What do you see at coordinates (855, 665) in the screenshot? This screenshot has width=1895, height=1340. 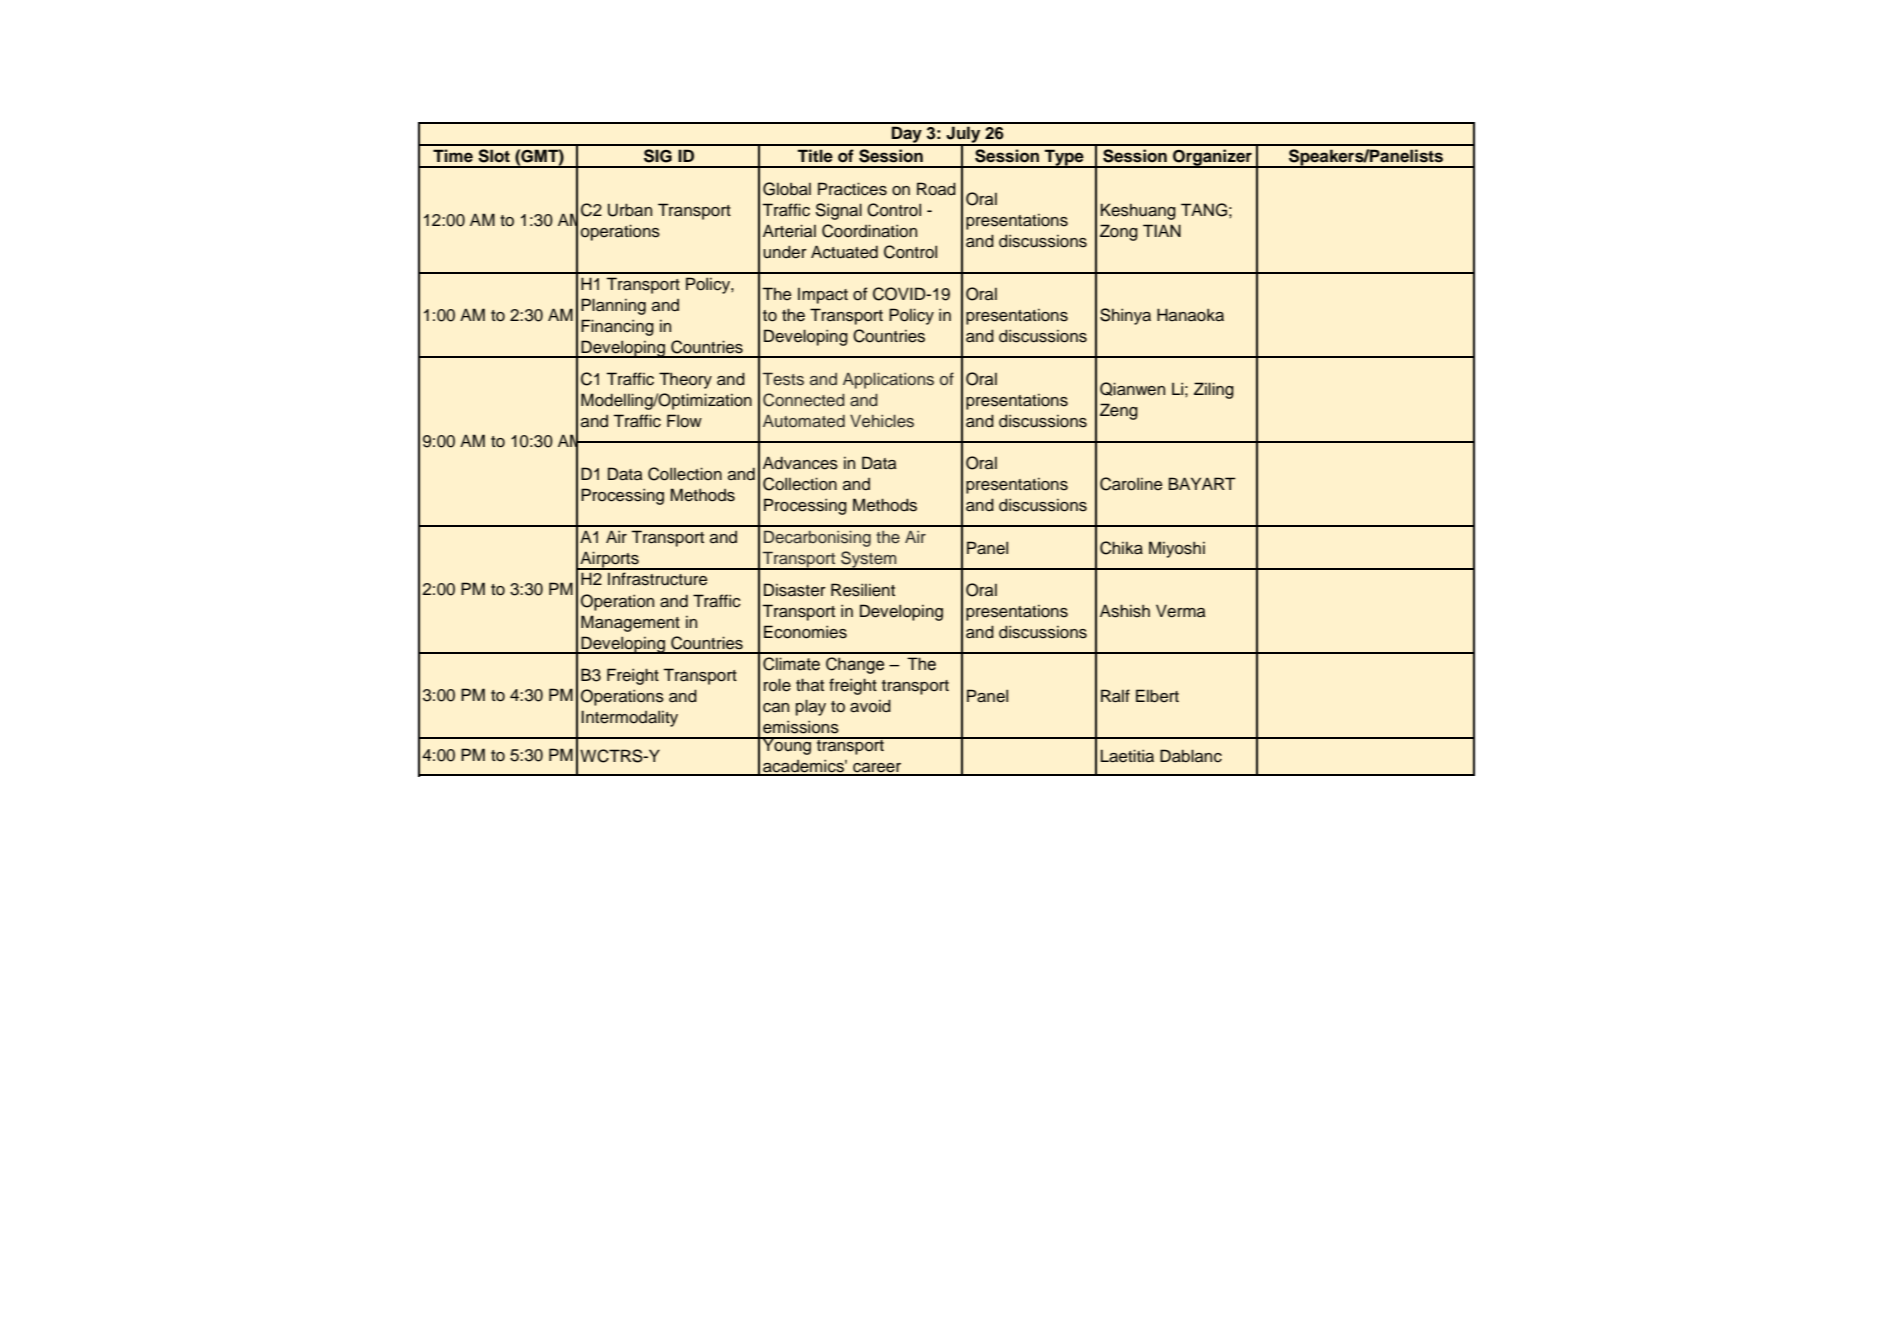 I see `Change` at bounding box center [855, 665].
